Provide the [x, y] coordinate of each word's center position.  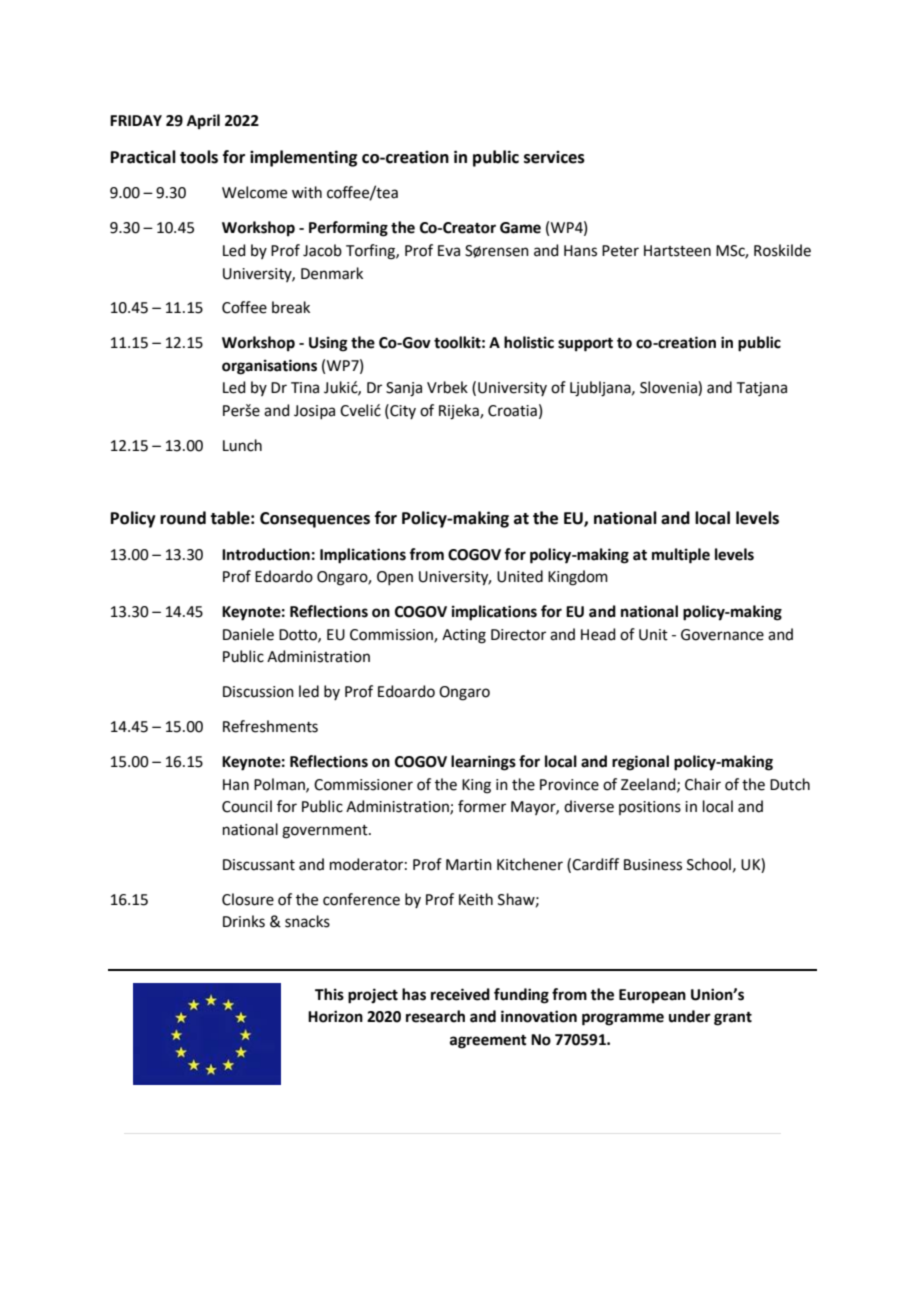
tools [199, 157]
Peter [620, 251]
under [690, 1016]
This [329, 994]
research [435, 1016]
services [554, 157]
